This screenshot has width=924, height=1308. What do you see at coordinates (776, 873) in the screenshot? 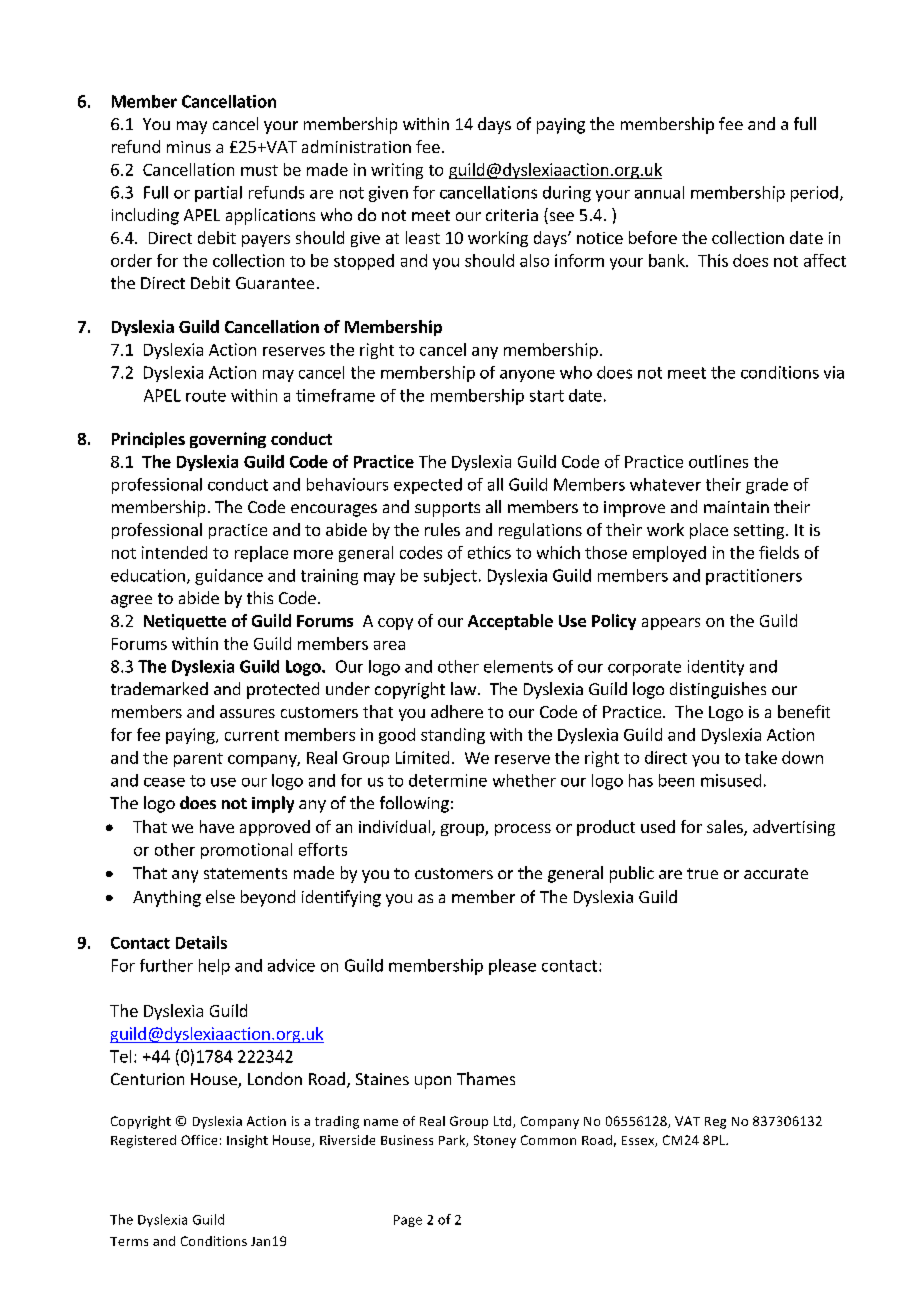
I see `accurate` at bounding box center [776, 873].
